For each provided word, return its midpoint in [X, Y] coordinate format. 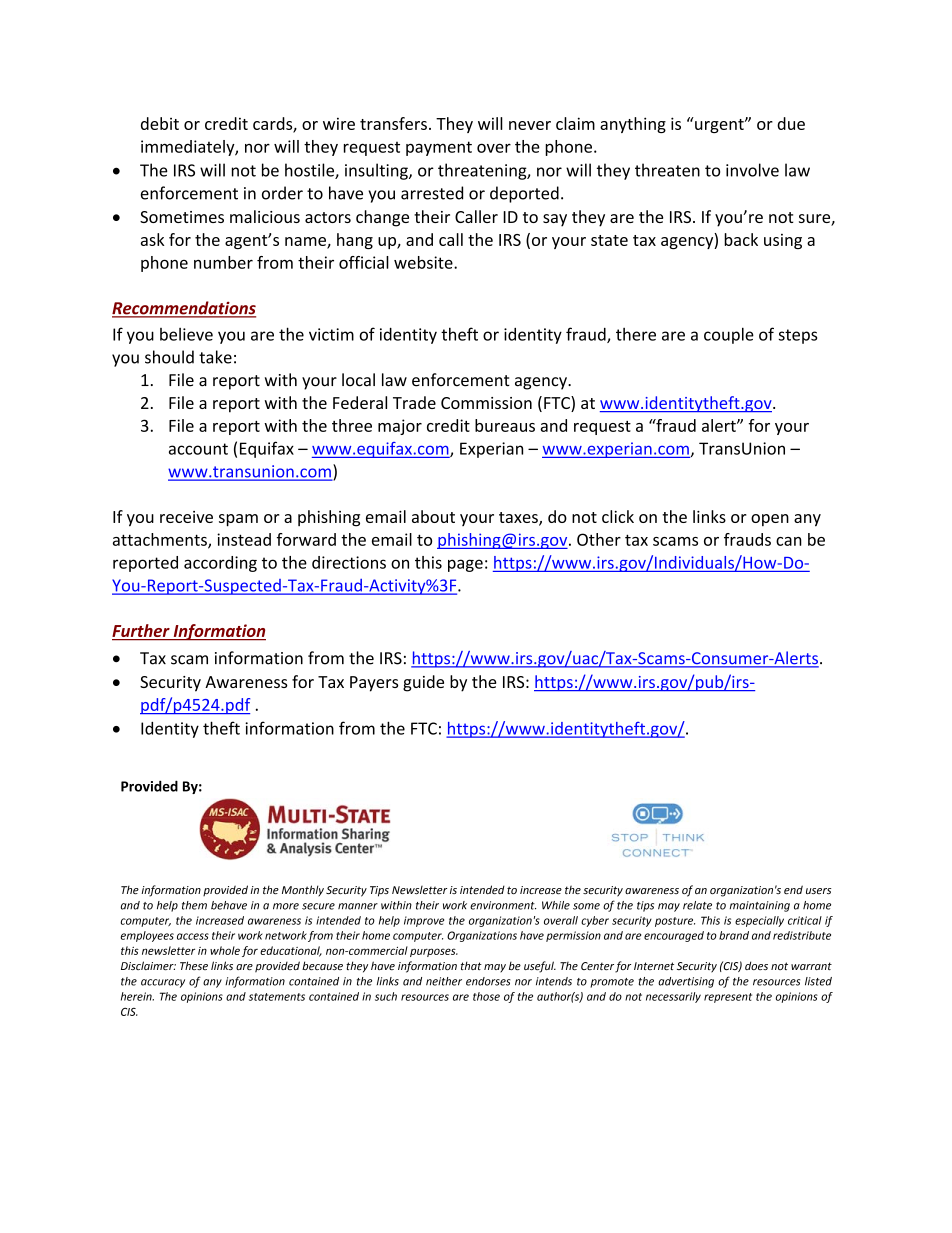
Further [142, 632]
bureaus [505, 425]
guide [423, 683]
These [194, 965]
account [198, 449]
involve [752, 170]
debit [160, 123]
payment [439, 148]
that [471, 965]
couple [729, 335]
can [789, 541]
